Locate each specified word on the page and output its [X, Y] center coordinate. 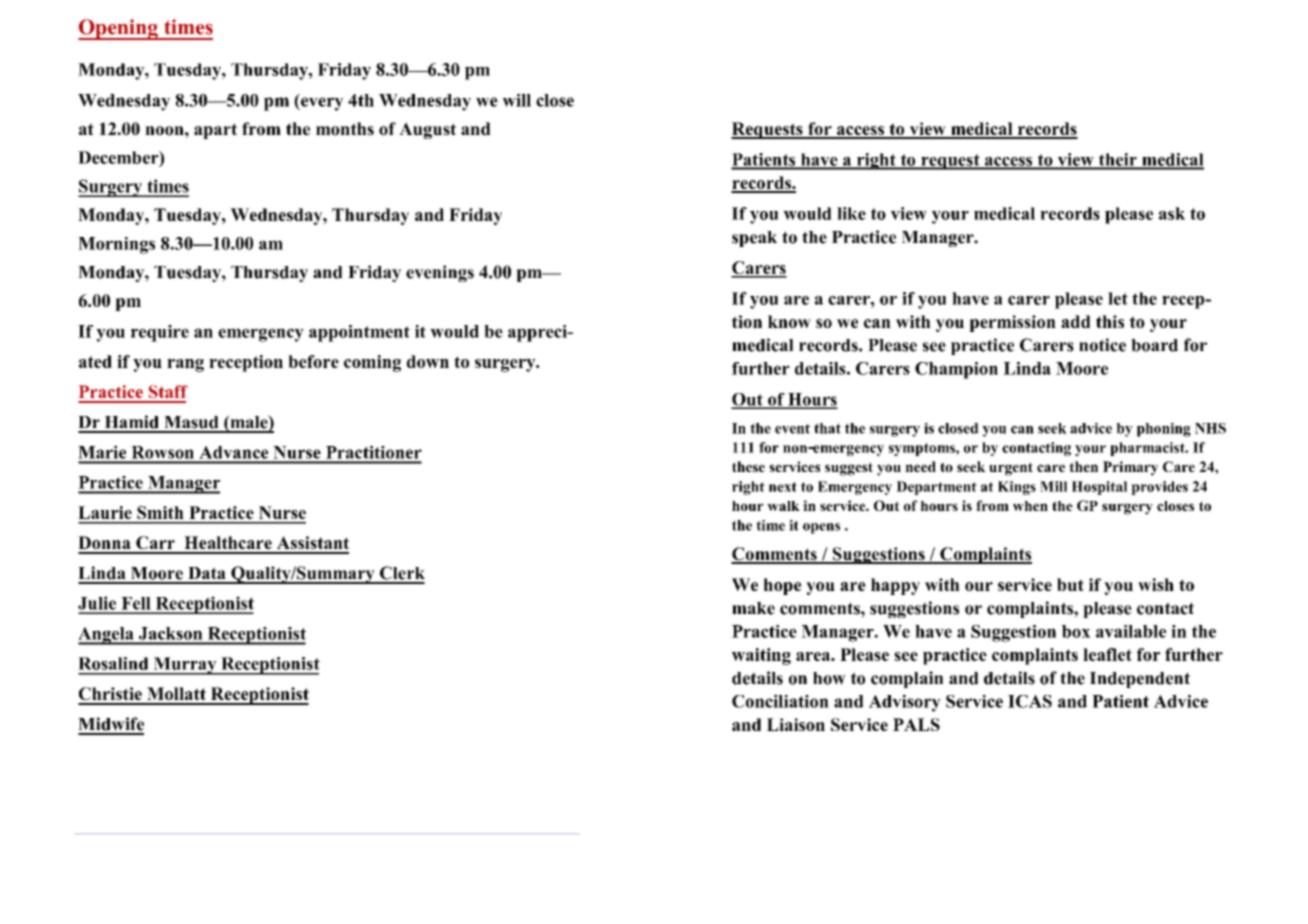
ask [1172, 213]
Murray [185, 666]
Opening [119, 29]
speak [754, 239]
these [748, 466]
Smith [160, 512]
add [1076, 321]
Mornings [116, 245]
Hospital [1099, 488]
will [516, 100]
